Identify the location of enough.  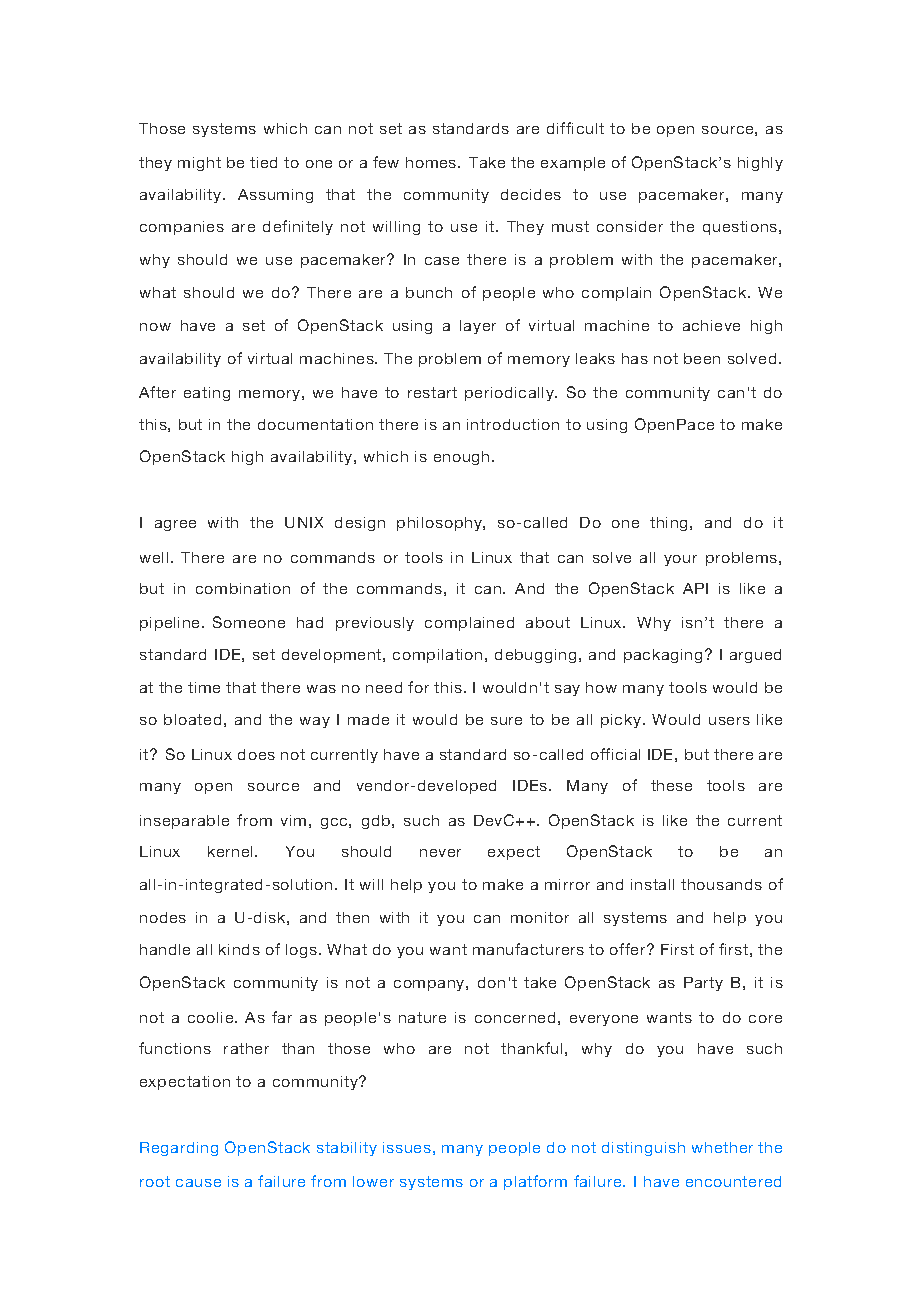
(461, 458).
